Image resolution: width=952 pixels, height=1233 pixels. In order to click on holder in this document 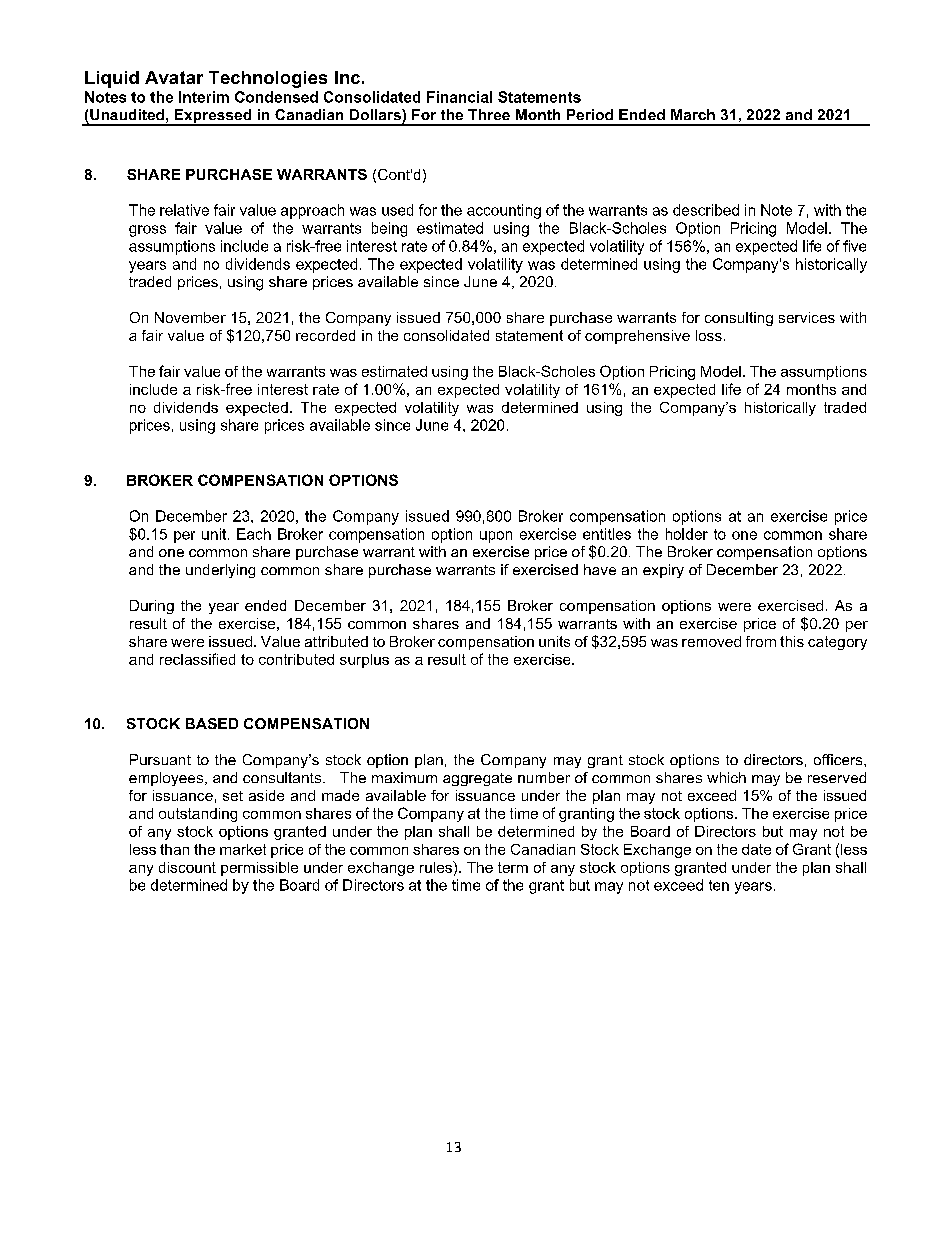, I will do `click(687, 534)`.
